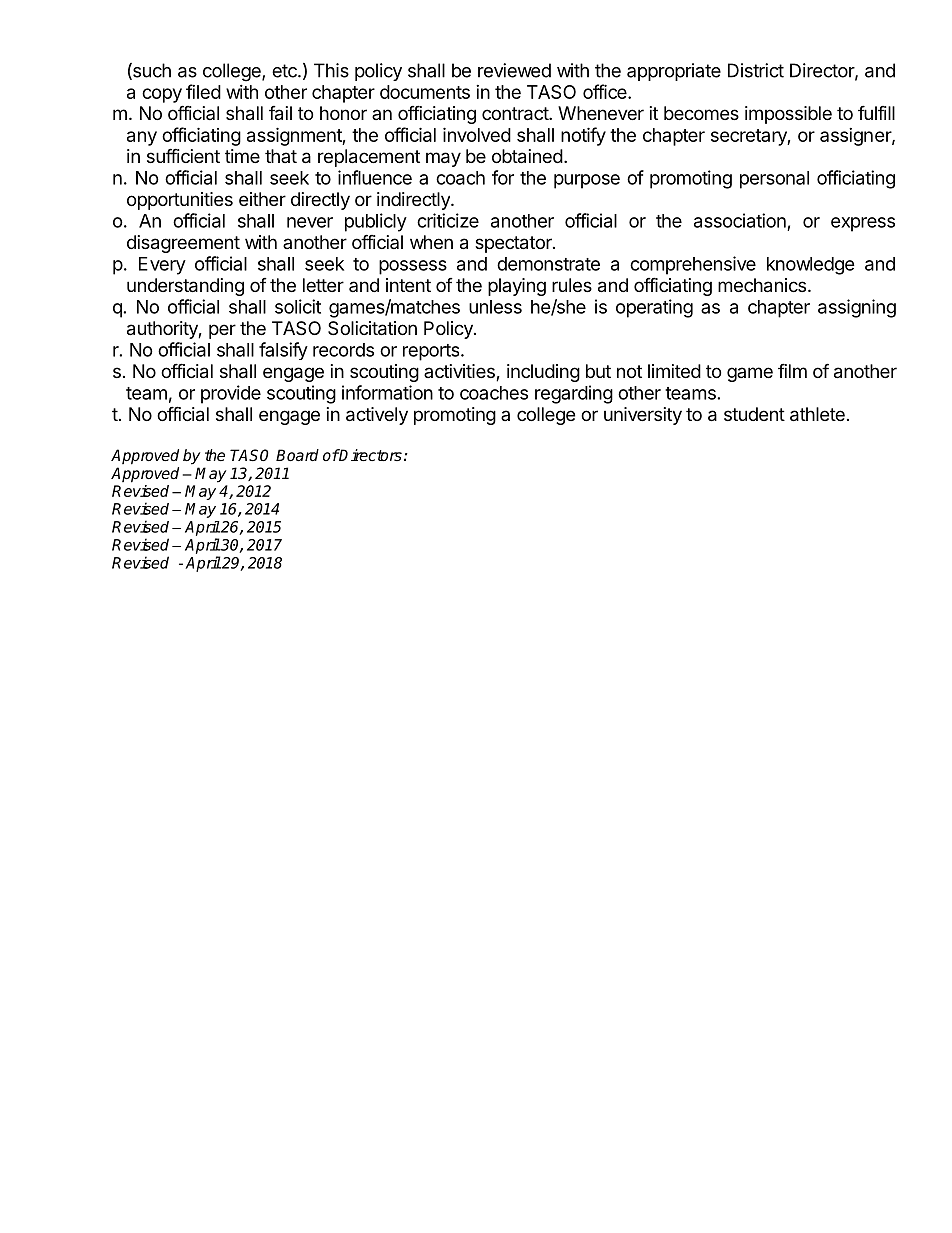  I want to click on actively, so click(377, 416).
